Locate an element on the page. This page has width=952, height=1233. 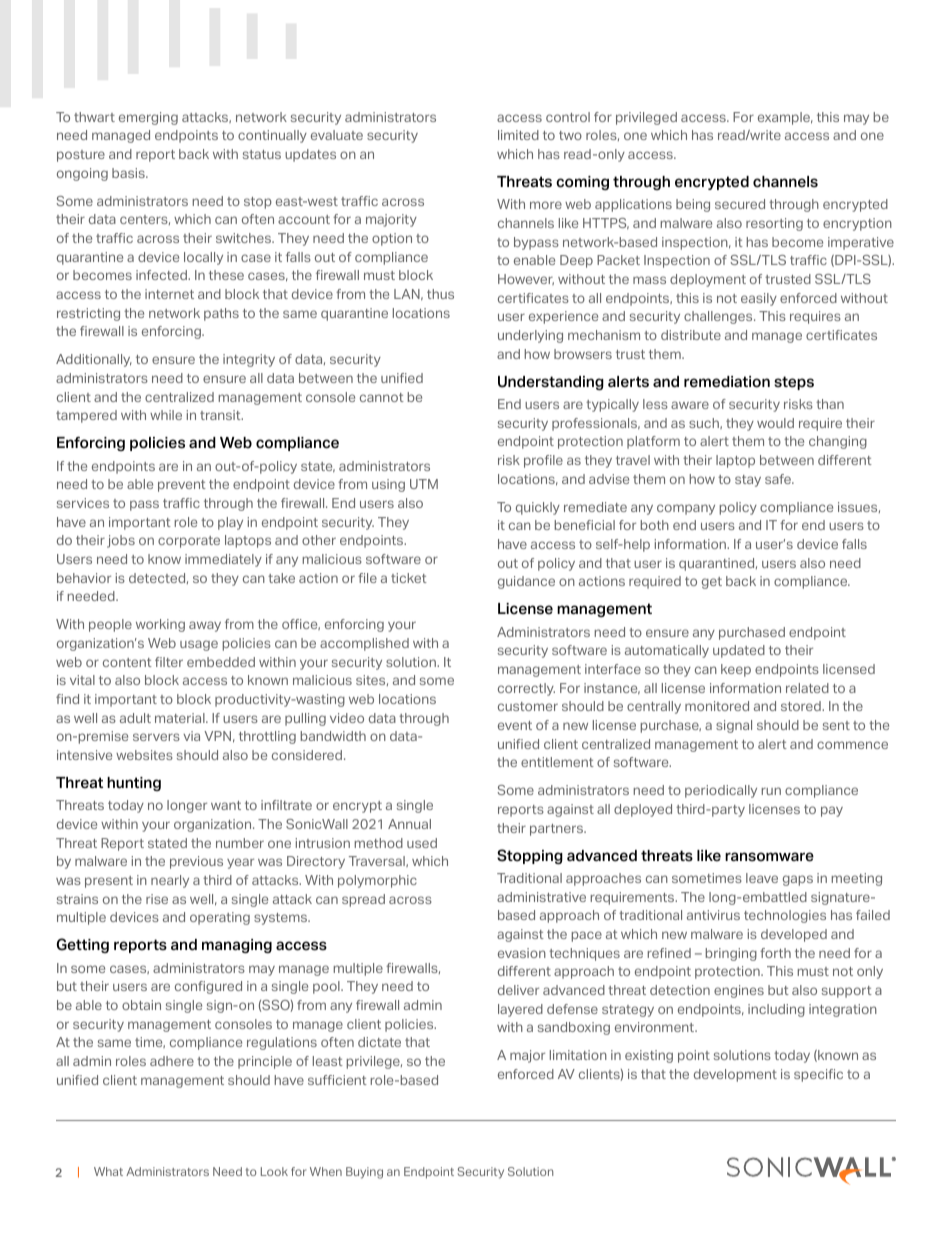
limited is located at coordinates (518, 135).
